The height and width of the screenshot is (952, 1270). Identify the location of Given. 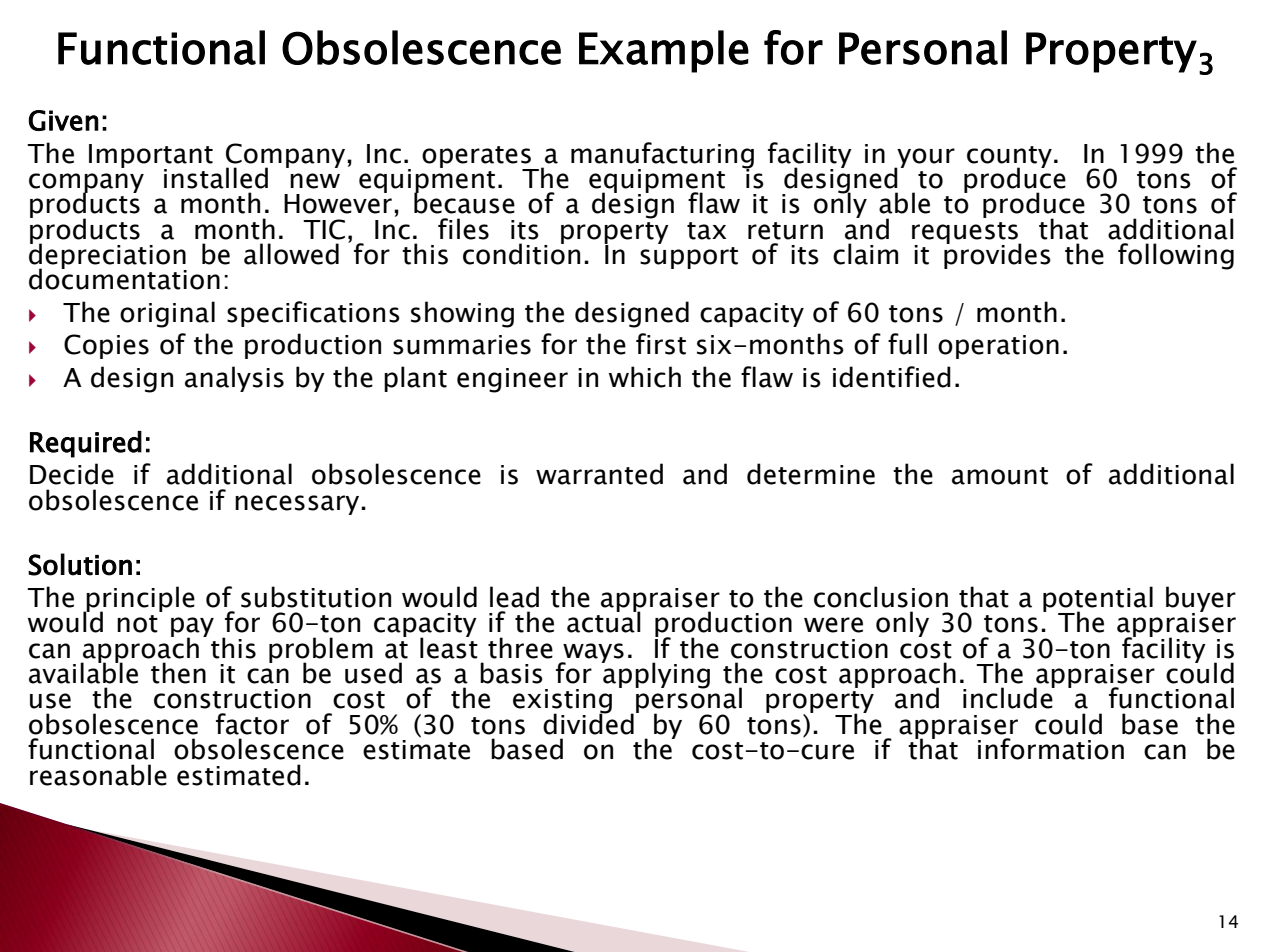
(63, 120).
